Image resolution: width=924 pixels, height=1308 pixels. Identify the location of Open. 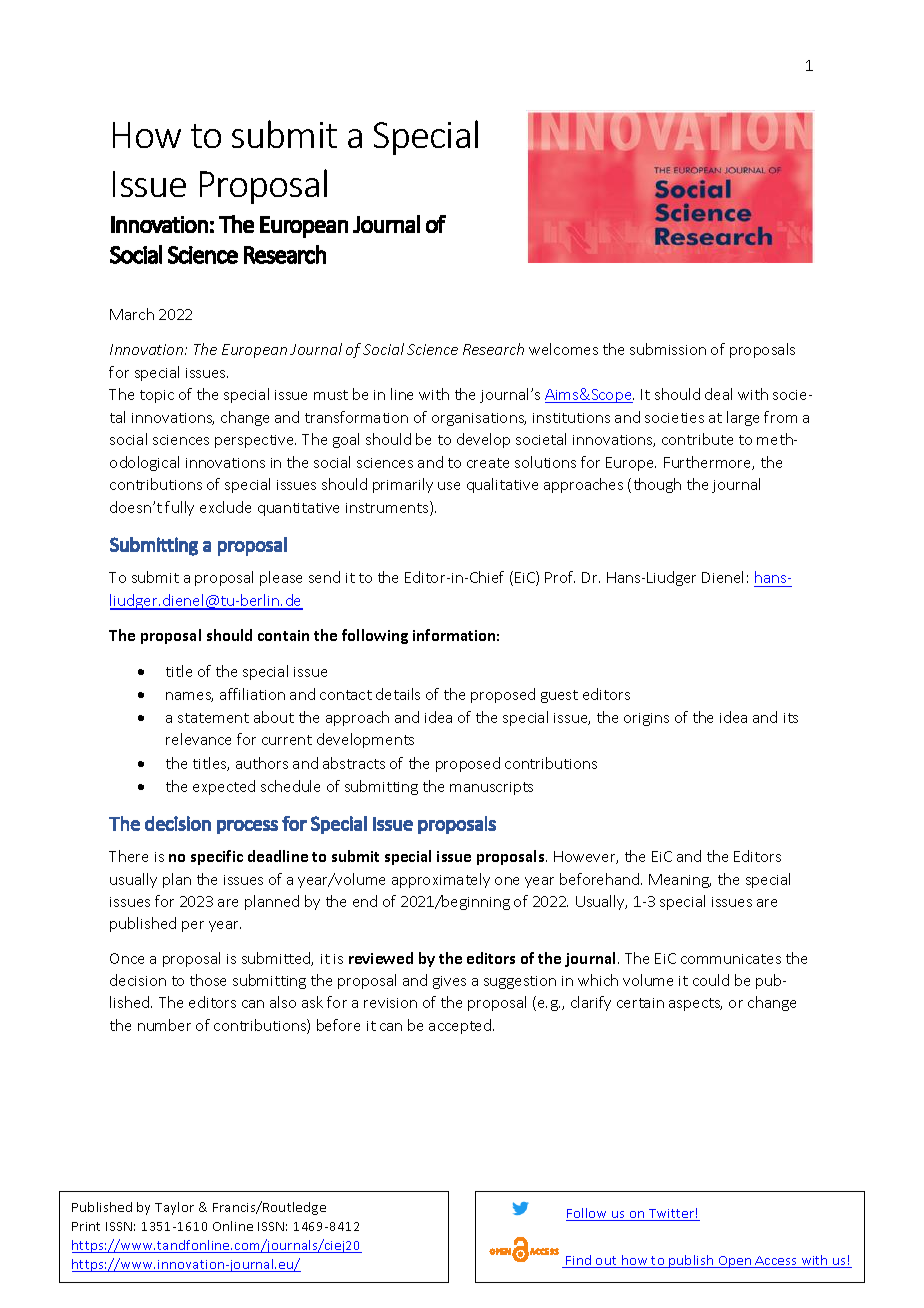
(735, 1262).
